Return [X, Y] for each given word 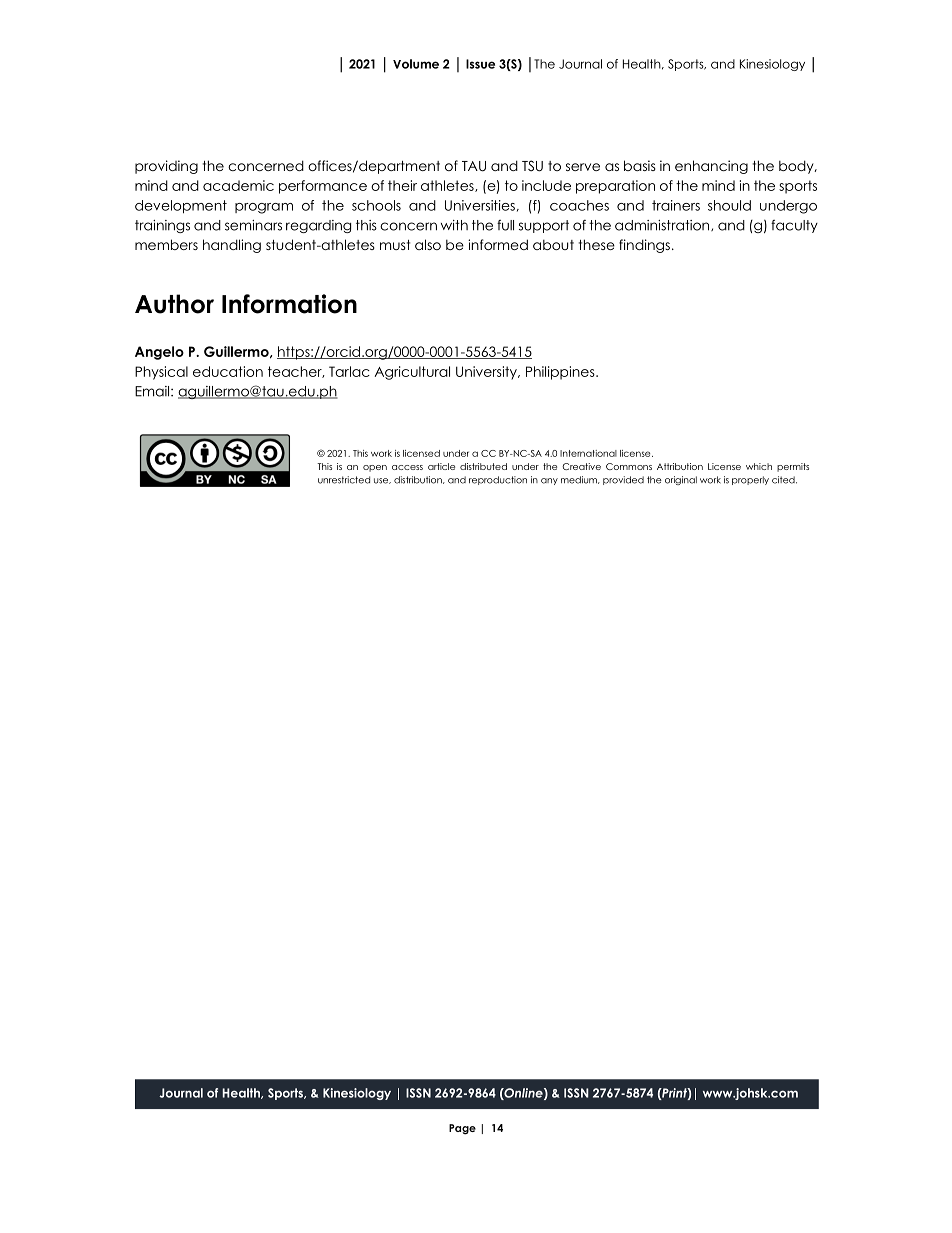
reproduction [498, 480]
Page [462, 1129]
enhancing [711, 167]
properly [750, 480]
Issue [480, 64]
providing [166, 167]
